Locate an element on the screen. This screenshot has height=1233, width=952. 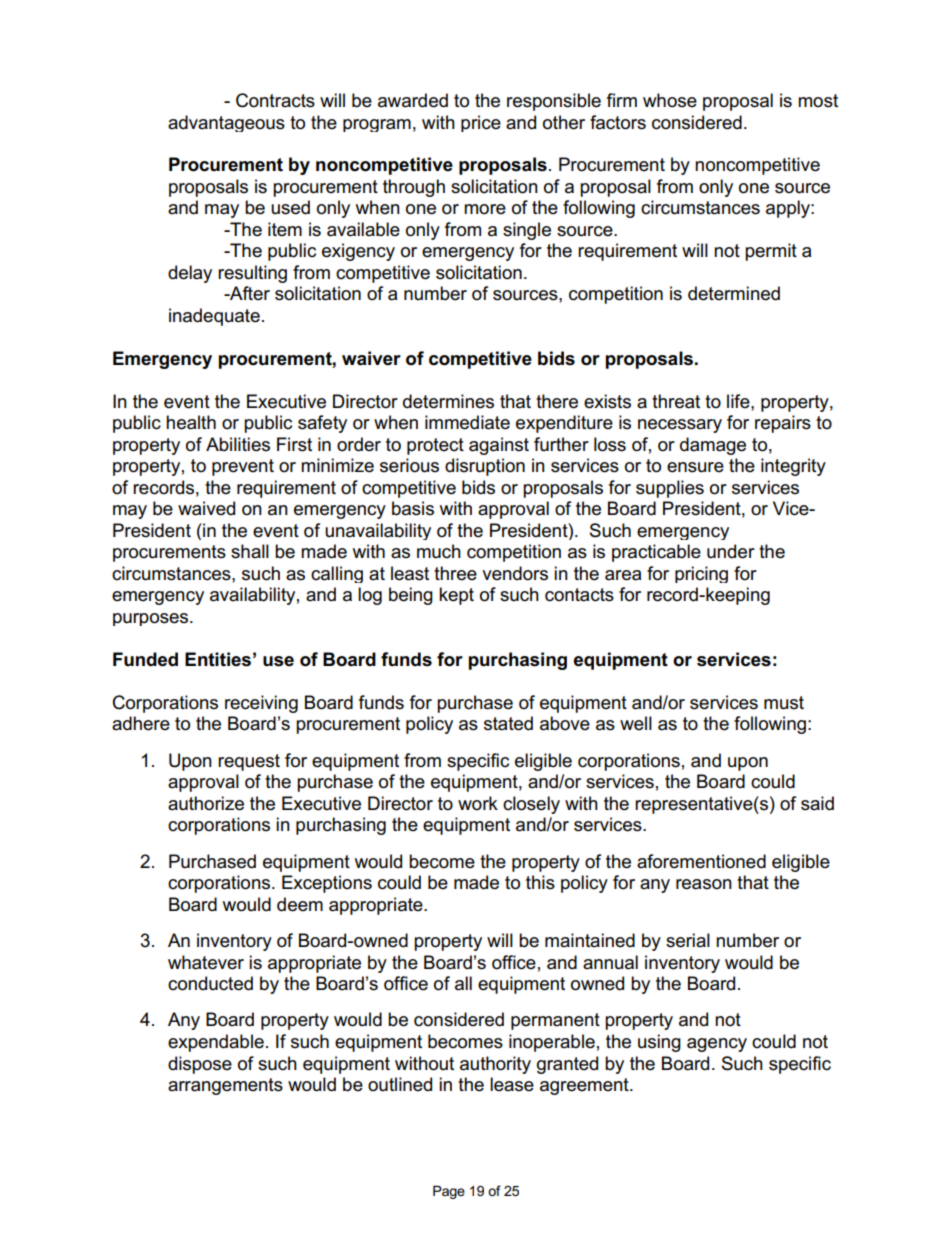
arrangements is located at coordinates (225, 1086).
